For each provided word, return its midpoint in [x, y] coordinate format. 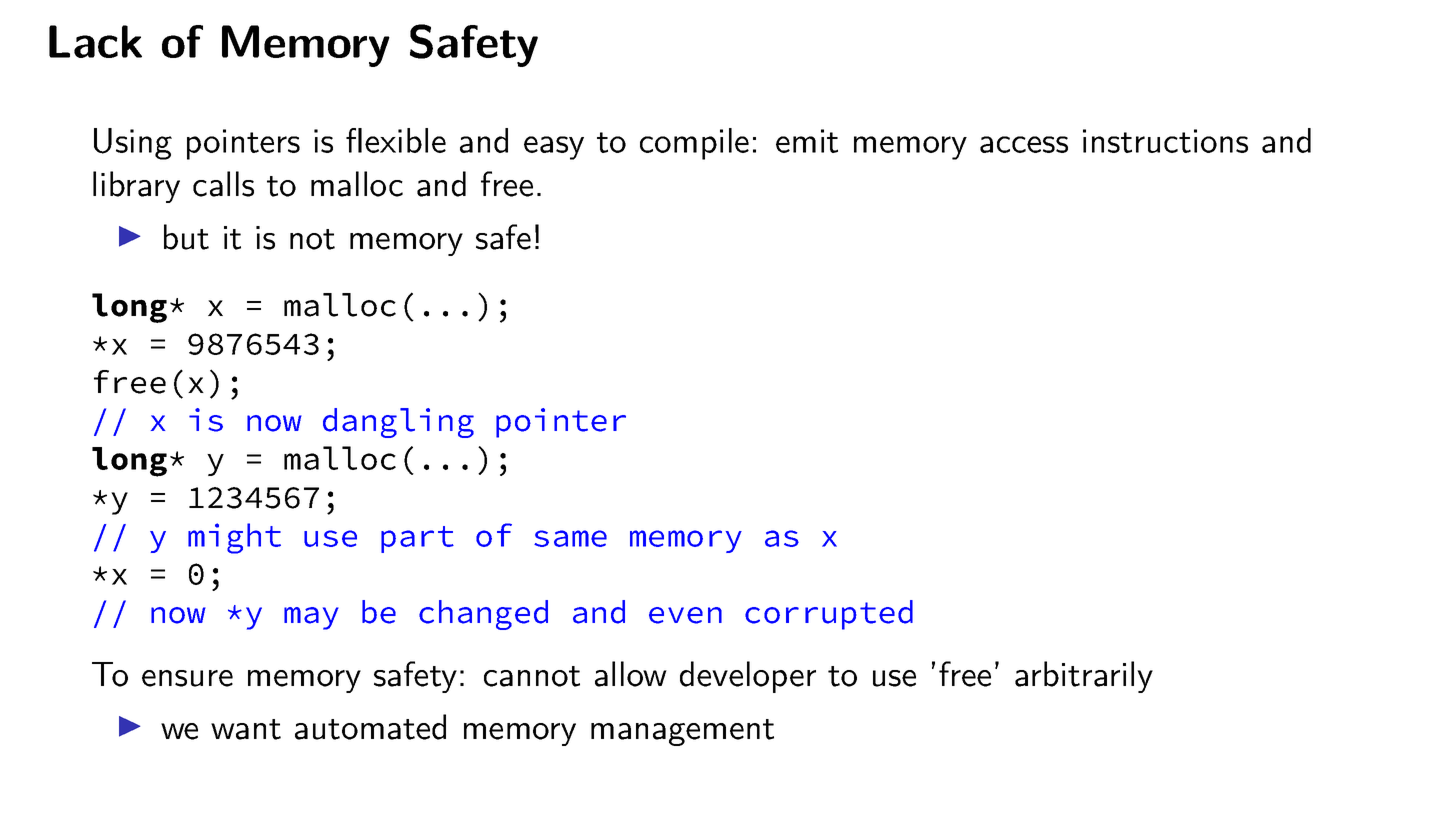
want [246, 729]
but [186, 237]
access [1024, 144]
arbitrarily [1084, 677]
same [570, 538]
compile [694, 144]
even [685, 615]
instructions [1165, 141]
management [682, 732]
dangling [398, 423]
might [234, 538]
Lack [95, 41]
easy [554, 148]
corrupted [829, 615]
